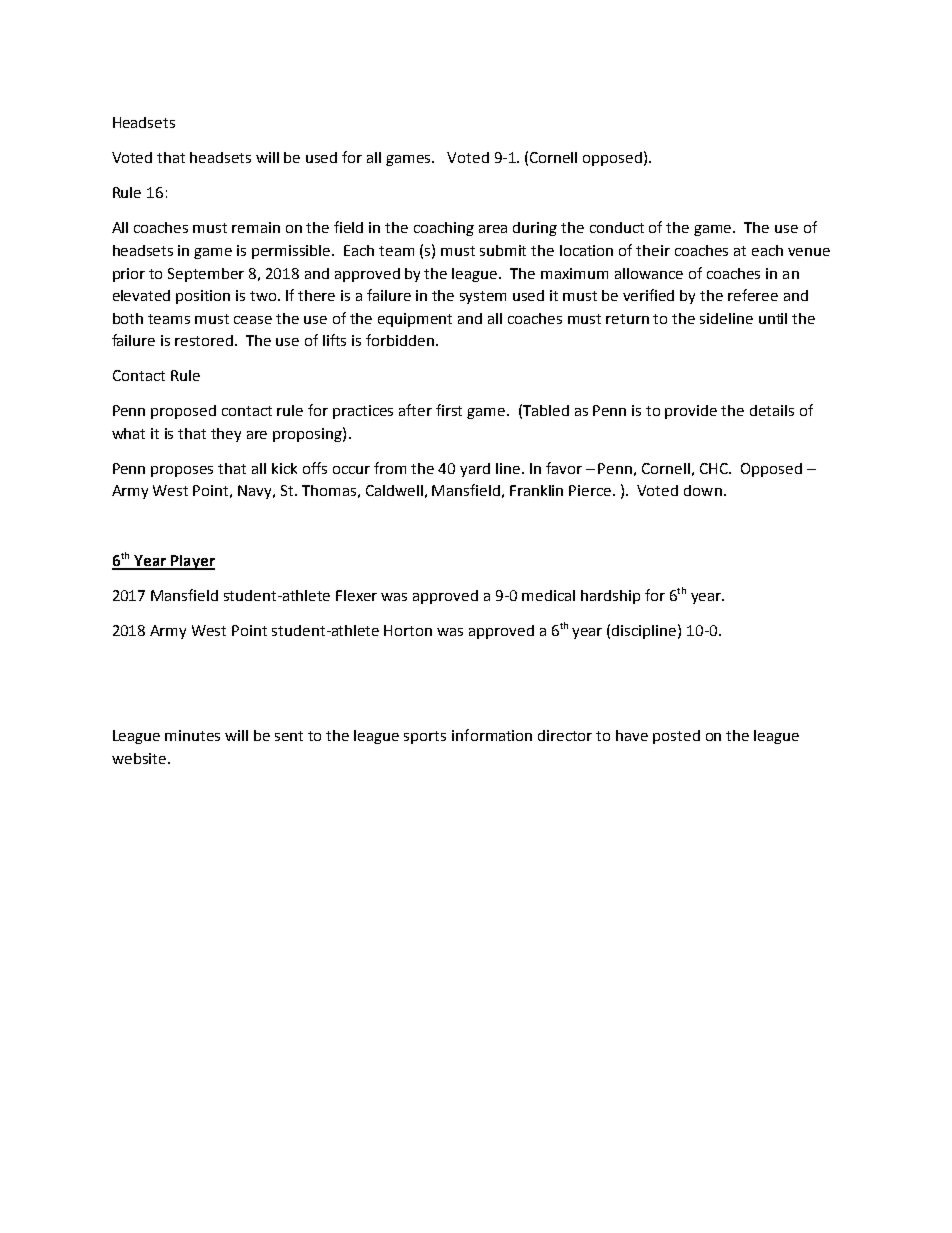 The image size is (952, 1233). I want to click on remain, so click(256, 227).
